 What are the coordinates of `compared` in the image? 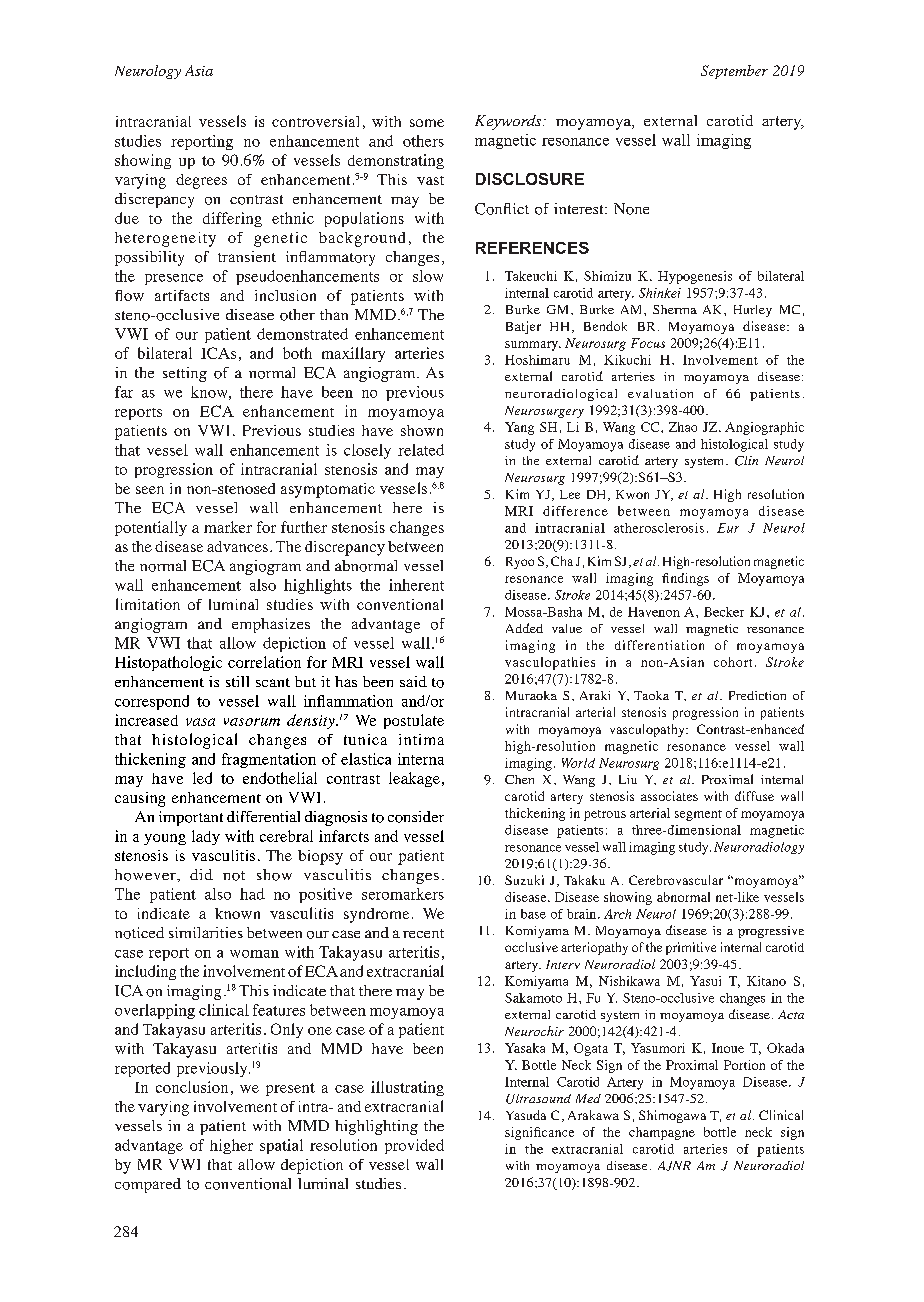 It's located at (148, 1185).
